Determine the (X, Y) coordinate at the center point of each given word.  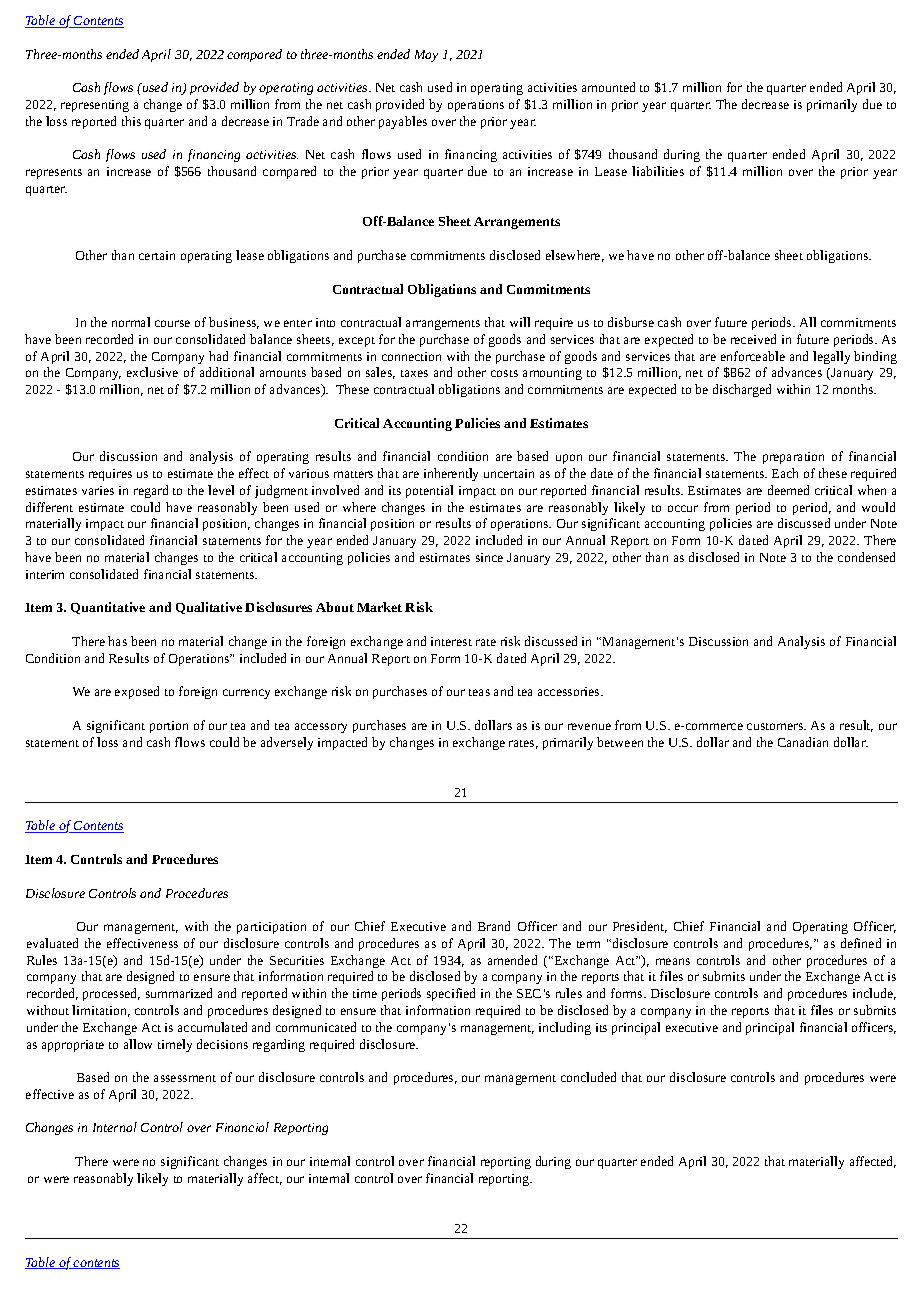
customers (776, 726)
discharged (742, 390)
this (131, 121)
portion (169, 727)
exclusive (152, 372)
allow (138, 1044)
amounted (608, 87)
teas (479, 692)
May (426, 56)
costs (504, 373)
